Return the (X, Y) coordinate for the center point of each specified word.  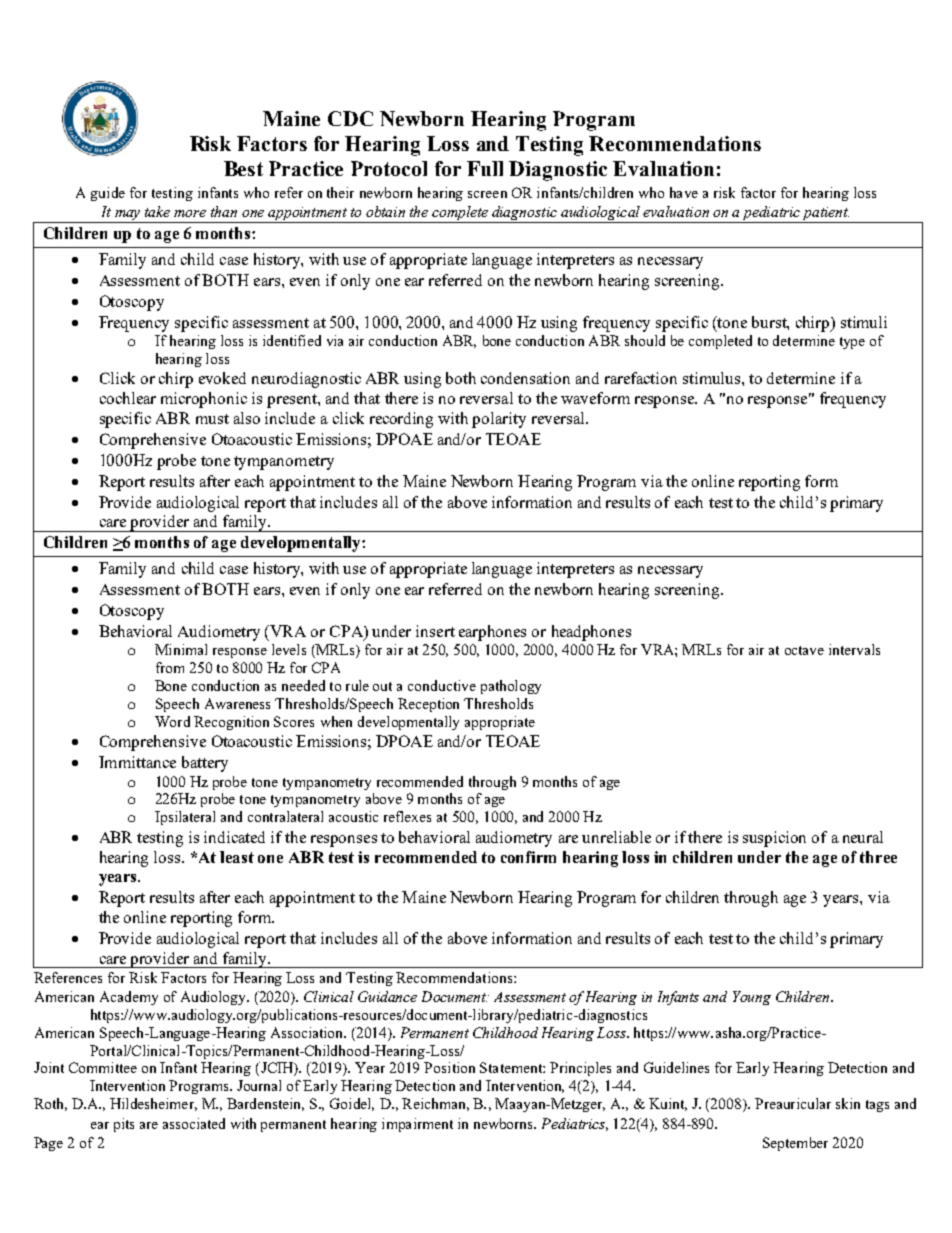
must (212, 419)
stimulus (713, 378)
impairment (417, 1125)
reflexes (407, 816)
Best (243, 168)
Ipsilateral (185, 818)
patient (825, 215)
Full (485, 168)
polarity (499, 420)
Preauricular (793, 1103)
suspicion (774, 839)
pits (124, 1125)
